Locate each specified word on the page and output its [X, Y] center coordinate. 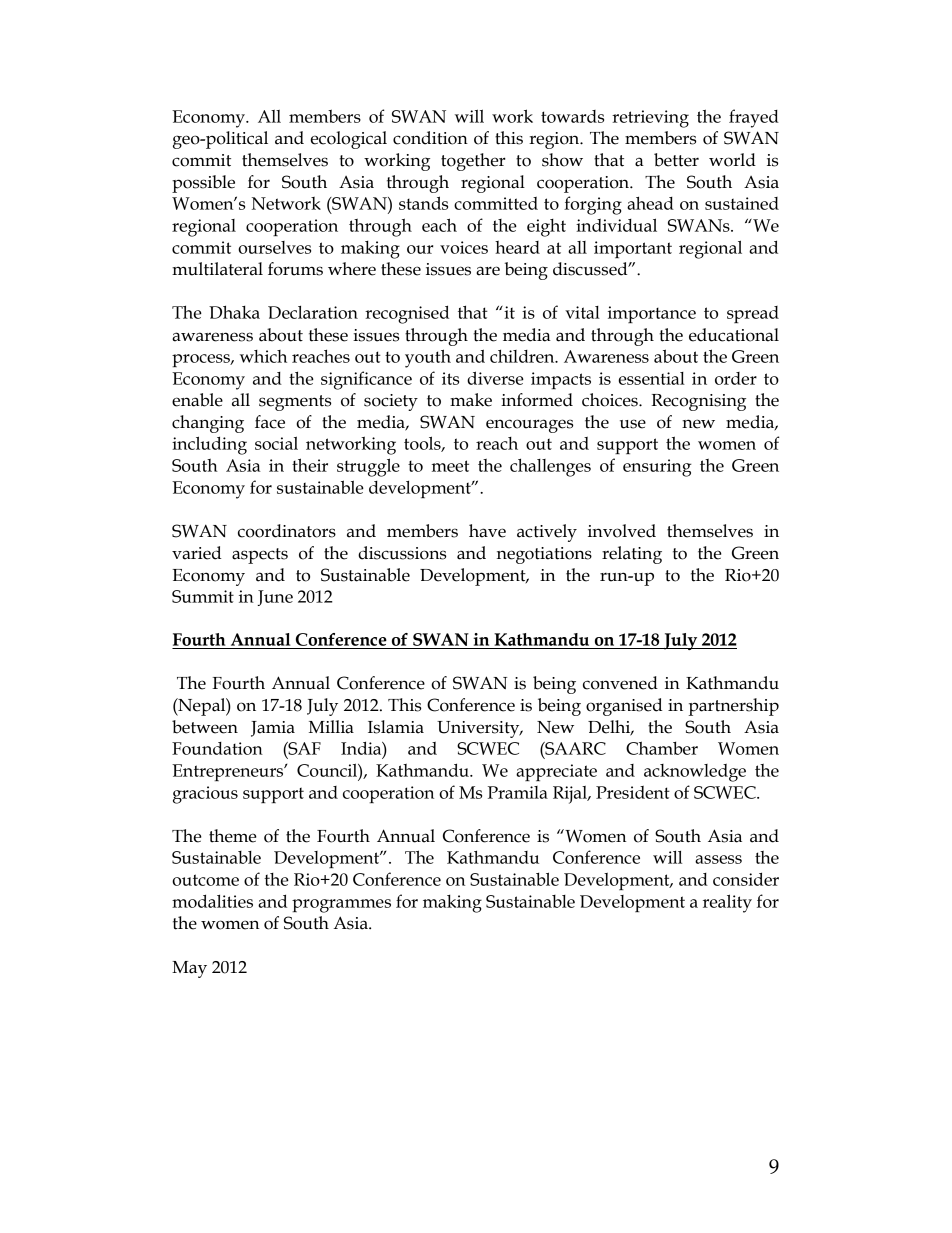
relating [632, 555]
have [487, 531]
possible [203, 184]
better [676, 160]
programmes [341, 906]
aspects [260, 556]
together [473, 162]
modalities [212, 901]
